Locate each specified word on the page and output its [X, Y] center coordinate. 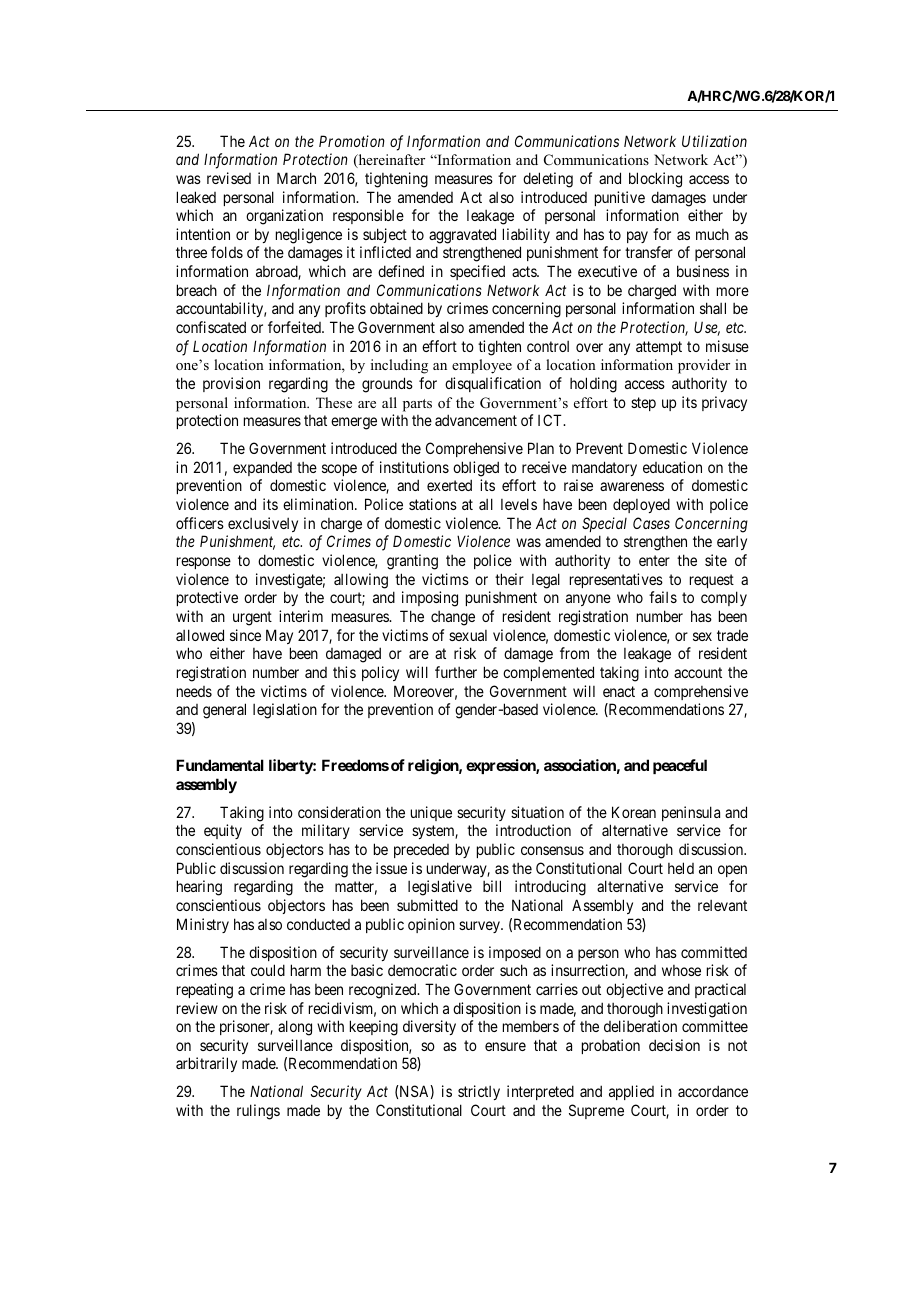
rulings [258, 1112]
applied [631, 1092]
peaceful [680, 766]
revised [229, 178]
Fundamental [220, 765]
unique [431, 813]
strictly [479, 1092]
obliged [476, 469]
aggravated [462, 236]
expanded [262, 468]
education [672, 467]
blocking [655, 180]
